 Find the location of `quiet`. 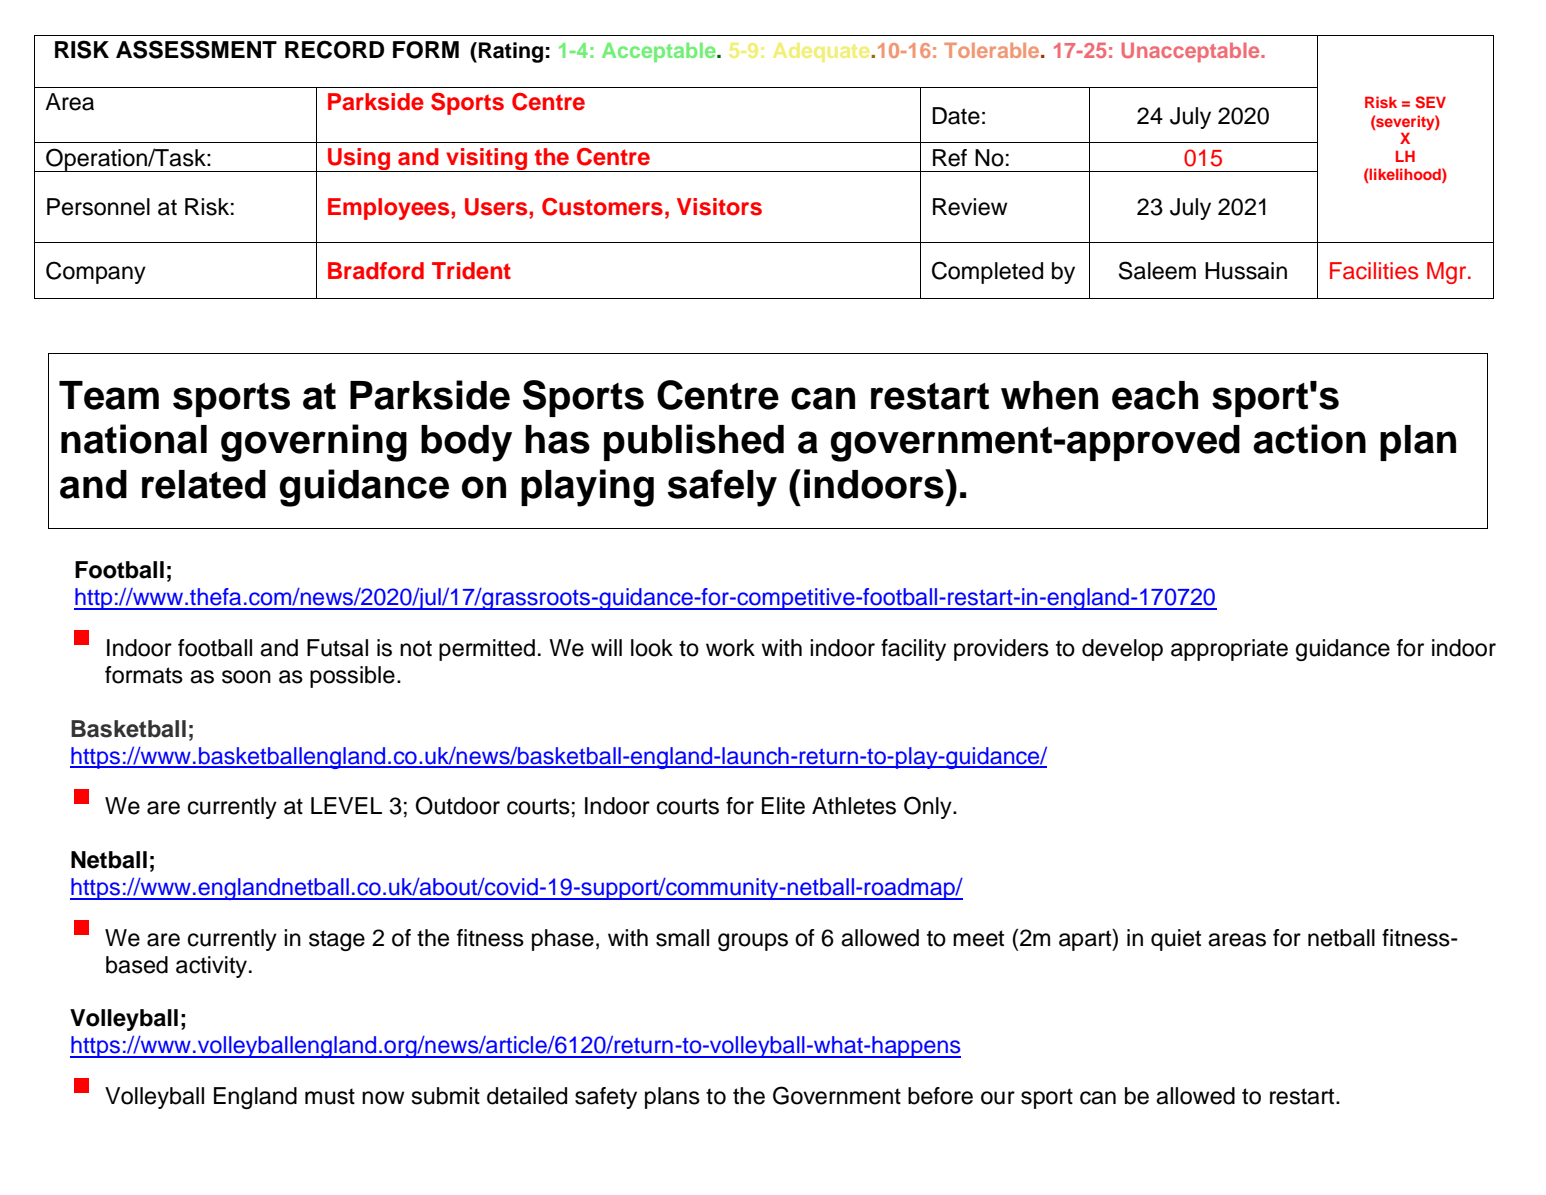

quiet is located at coordinates (1176, 940).
